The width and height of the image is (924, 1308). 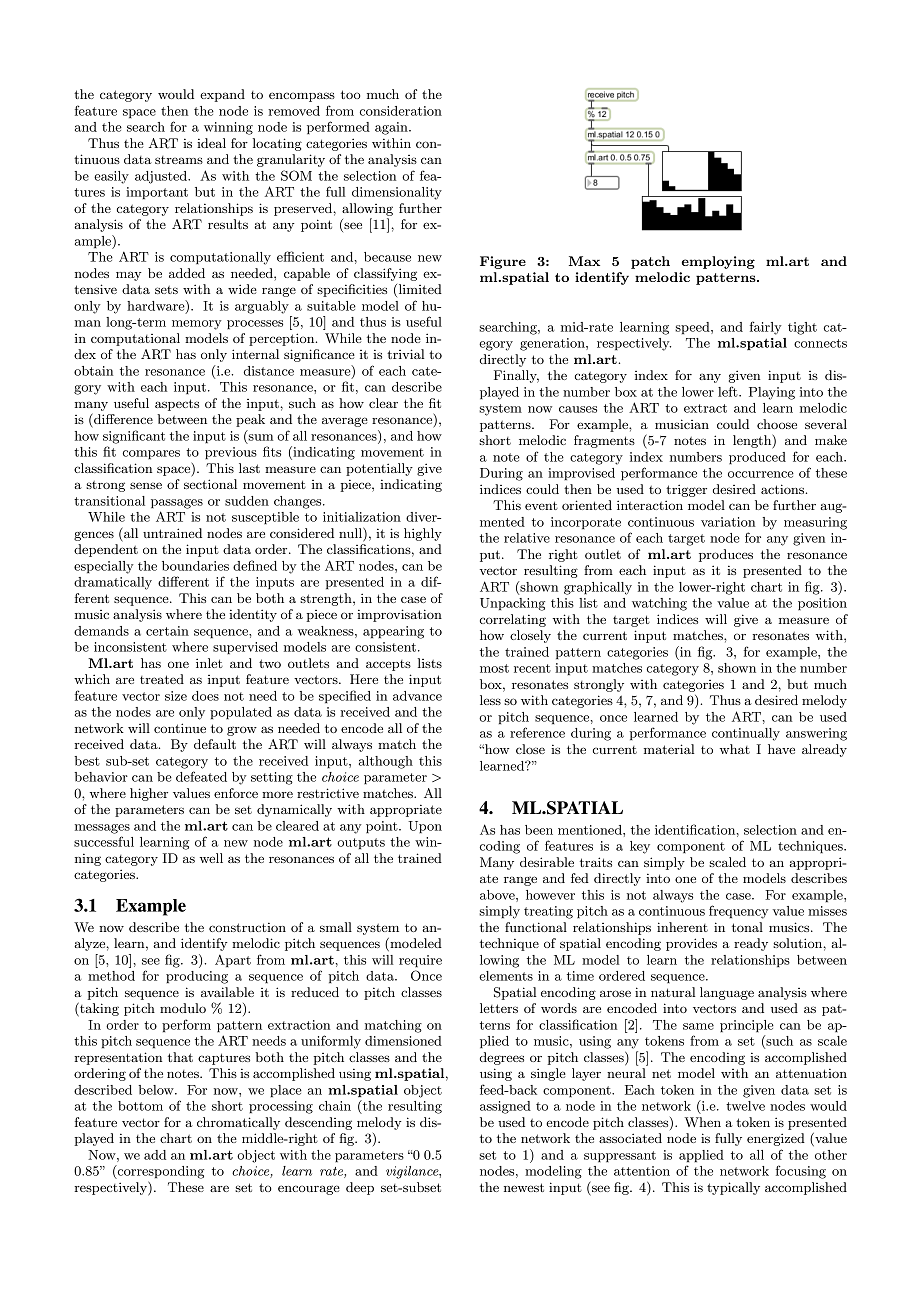 I want to click on most, so click(x=494, y=668).
